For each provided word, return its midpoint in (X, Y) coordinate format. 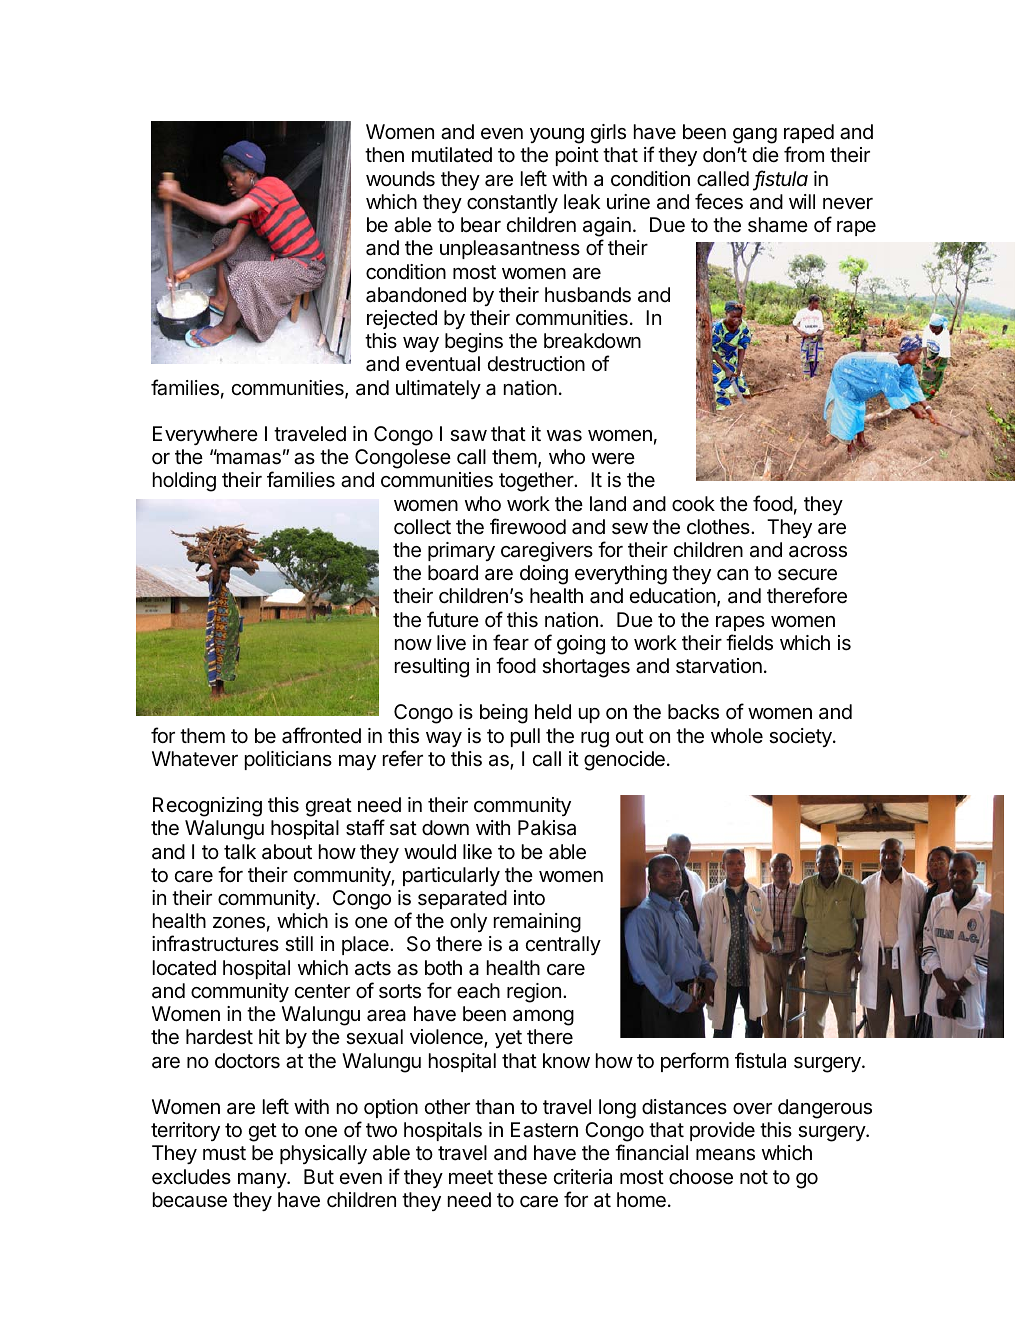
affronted (321, 735)
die (766, 154)
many (263, 1180)
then (384, 154)
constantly (512, 203)
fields (749, 642)
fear (511, 642)
